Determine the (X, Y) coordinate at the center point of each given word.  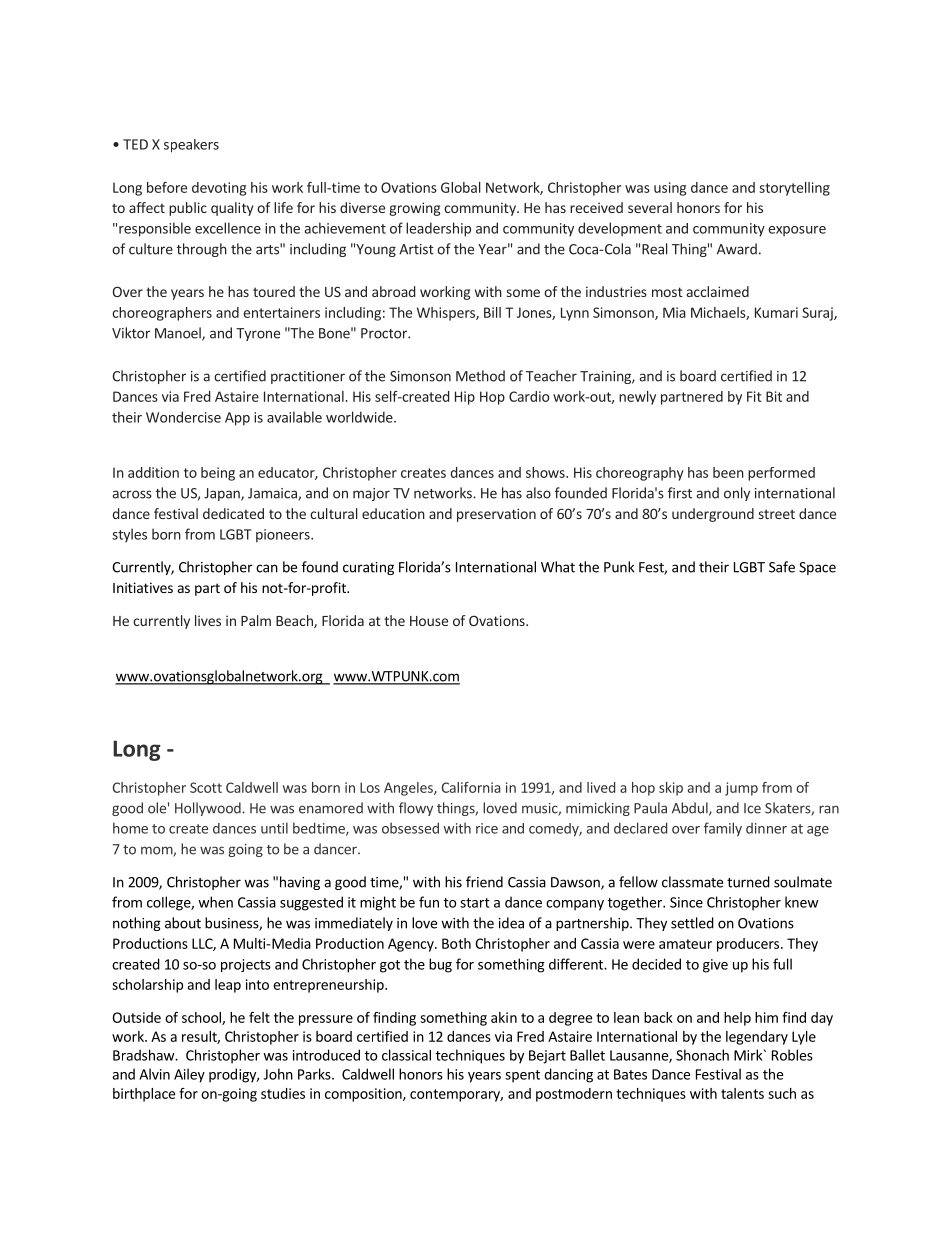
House (429, 621)
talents (742, 1093)
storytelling (794, 189)
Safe (782, 567)
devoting (219, 189)
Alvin (154, 1074)
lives (208, 620)
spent (522, 1076)
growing (414, 209)
